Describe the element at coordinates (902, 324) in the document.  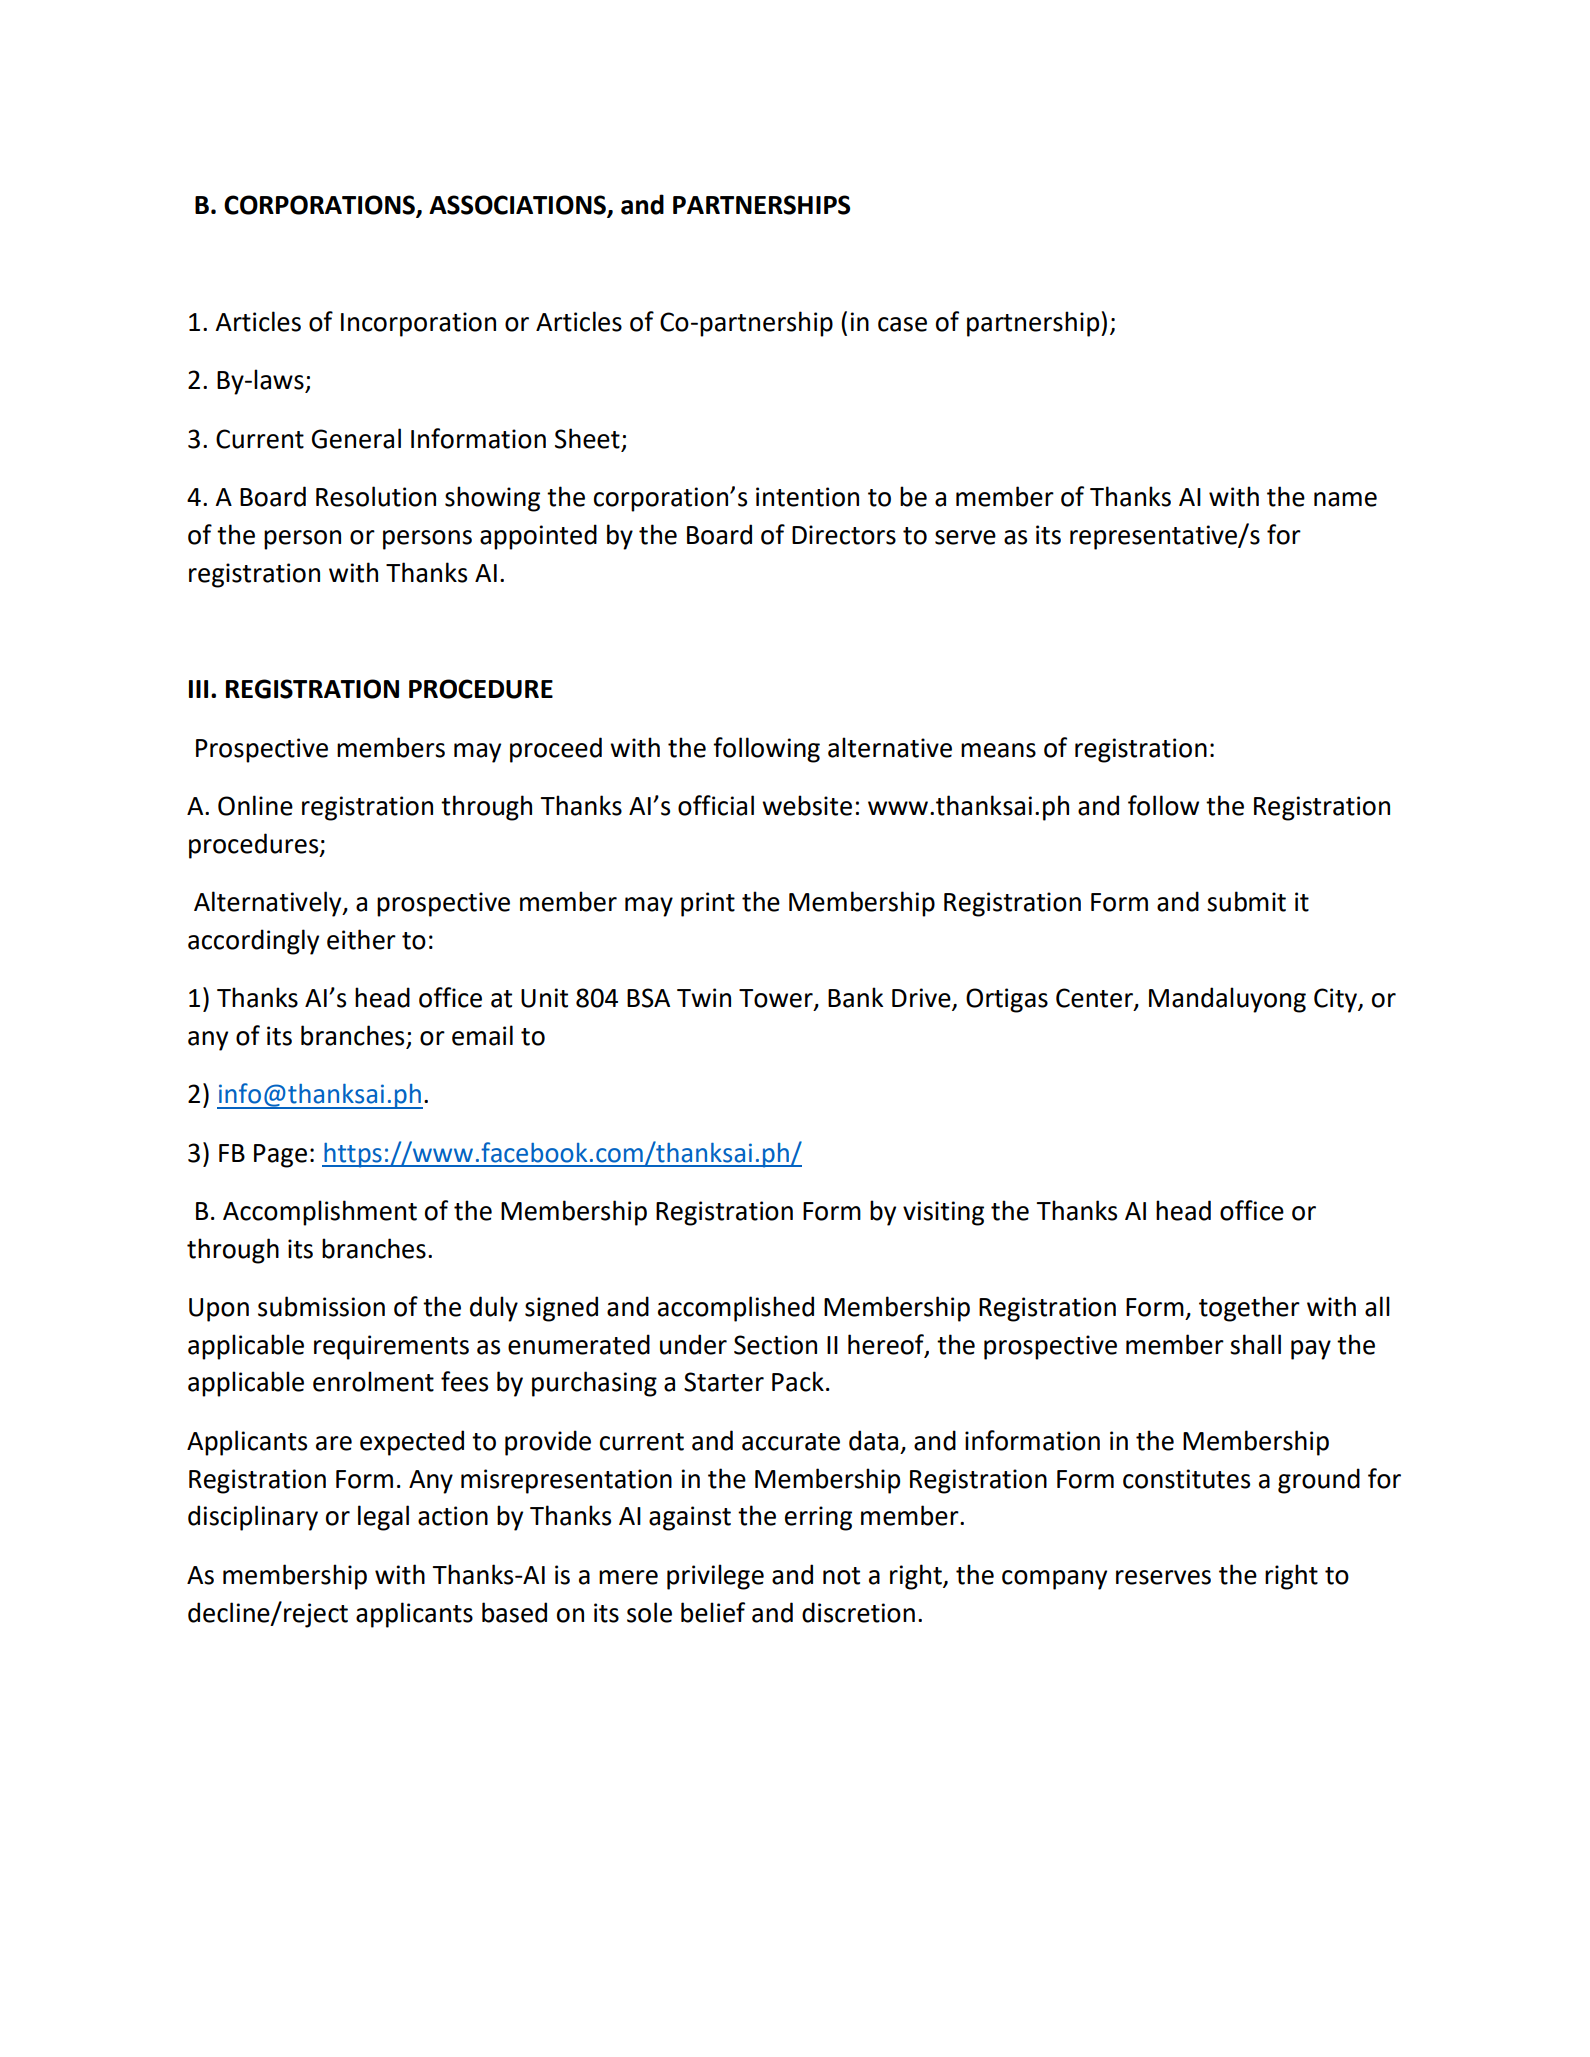
I see `case` at that location.
